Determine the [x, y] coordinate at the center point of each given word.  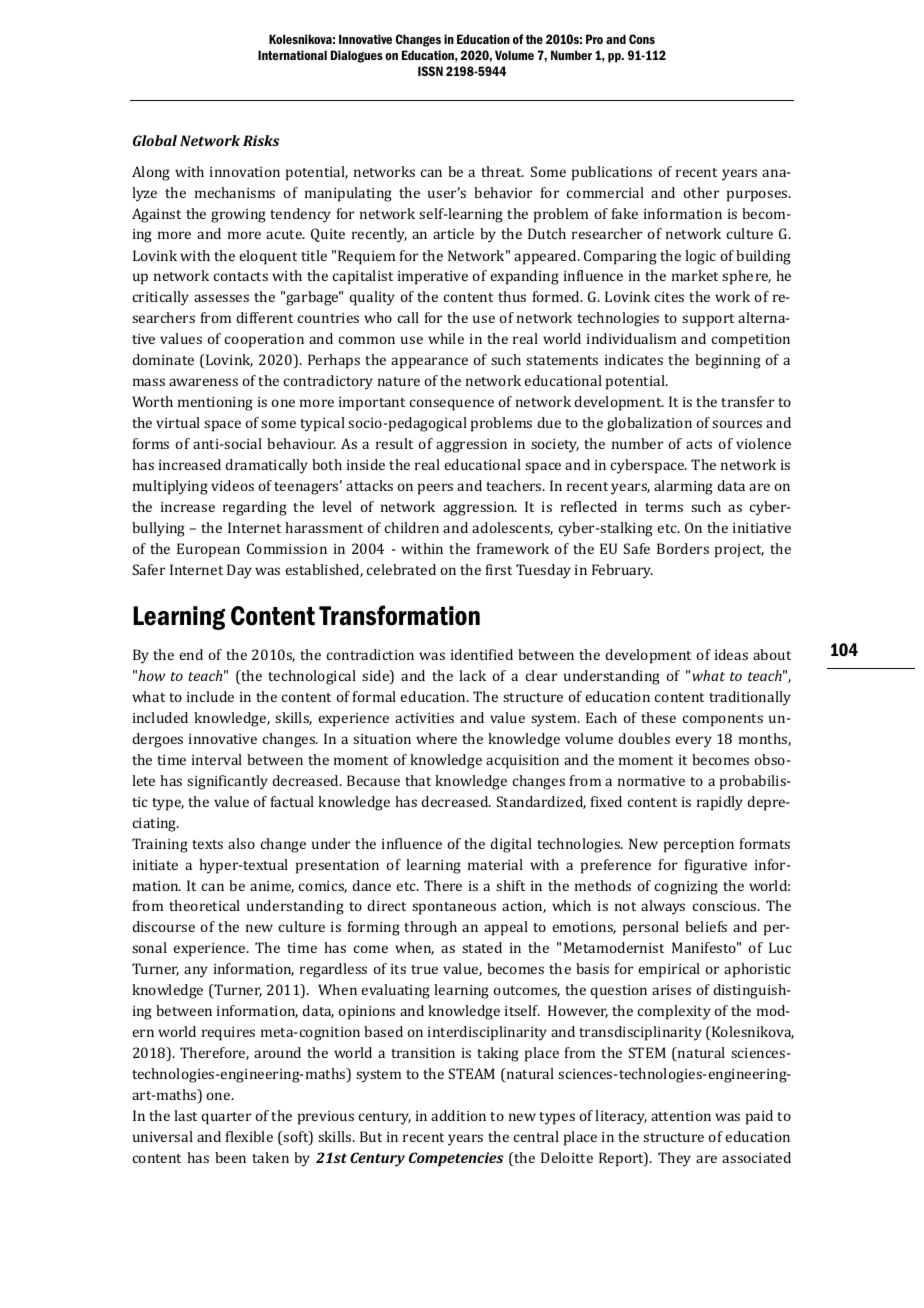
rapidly [720, 803]
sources [737, 424]
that [418, 780]
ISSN [430, 71]
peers [435, 489]
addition [458, 1115]
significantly [227, 782]
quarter [226, 1118]
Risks [261, 140]
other [701, 192]
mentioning [215, 404]
